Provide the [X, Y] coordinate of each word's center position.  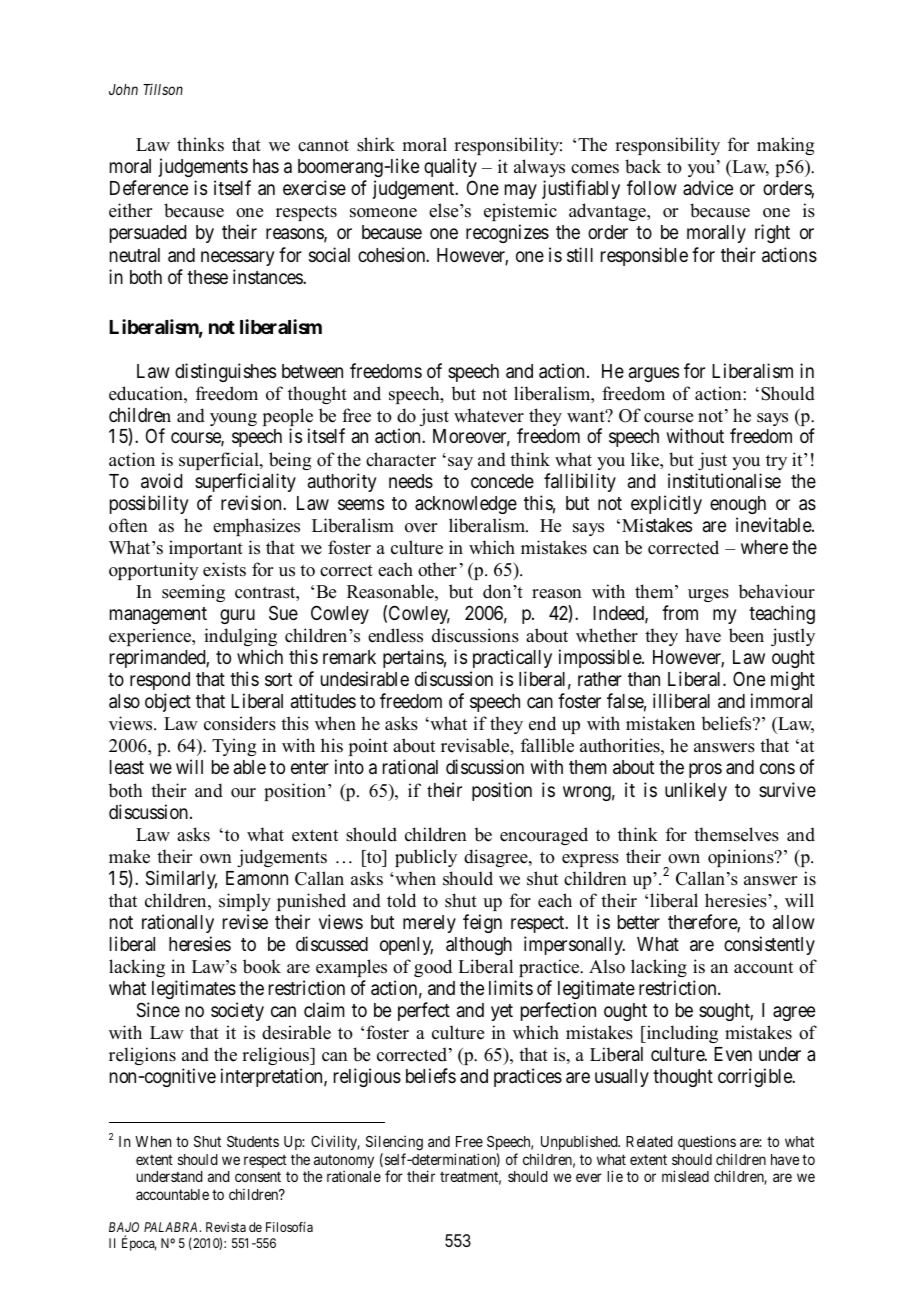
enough [738, 505]
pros [705, 771]
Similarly [181, 879]
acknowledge [466, 505]
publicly [426, 858]
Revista [226, 1227]
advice [708, 187]
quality [450, 167]
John [123, 89]
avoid [161, 480]
